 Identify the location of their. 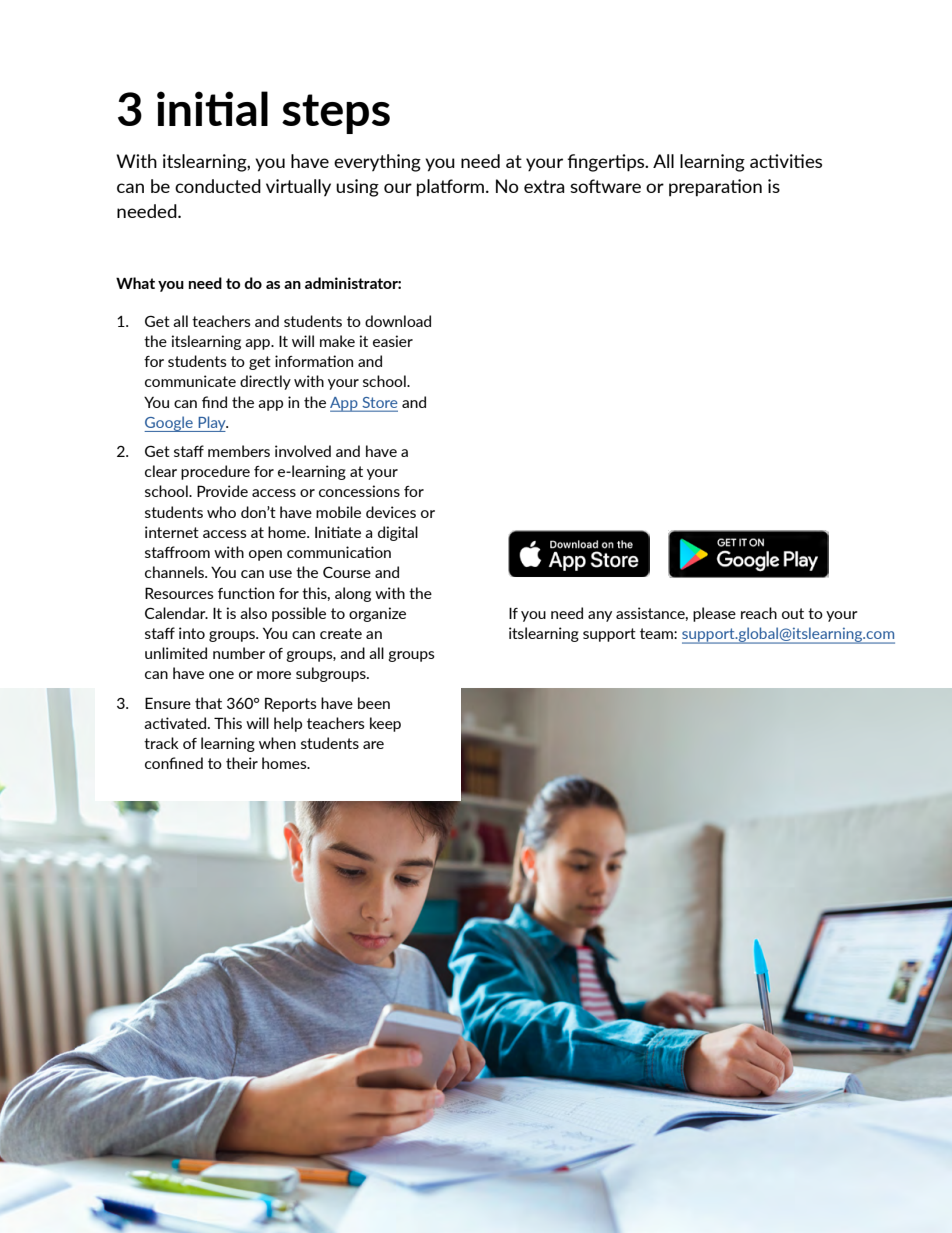
(242, 763).
